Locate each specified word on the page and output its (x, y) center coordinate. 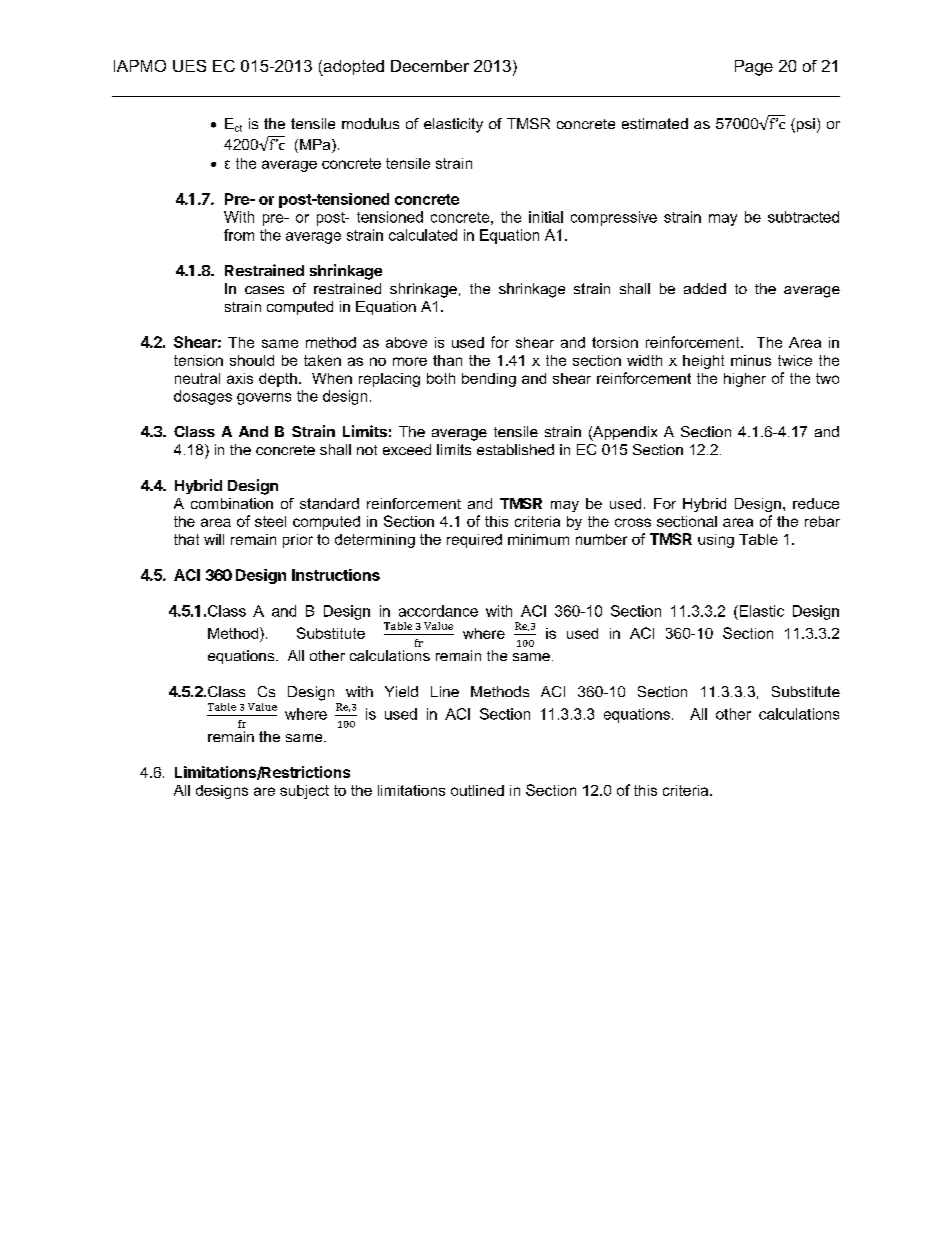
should (252, 360)
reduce (816, 503)
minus (751, 360)
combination (232, 503)
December (430, 66)
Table (758, 539)
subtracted (803, 217)
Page (754, 68)
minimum (538, 539)
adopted (352, 68)
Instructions (336, 575)
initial (546, 217)
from (239, 235)
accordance (438, 611)
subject (304, 792)
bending (489, 380)
